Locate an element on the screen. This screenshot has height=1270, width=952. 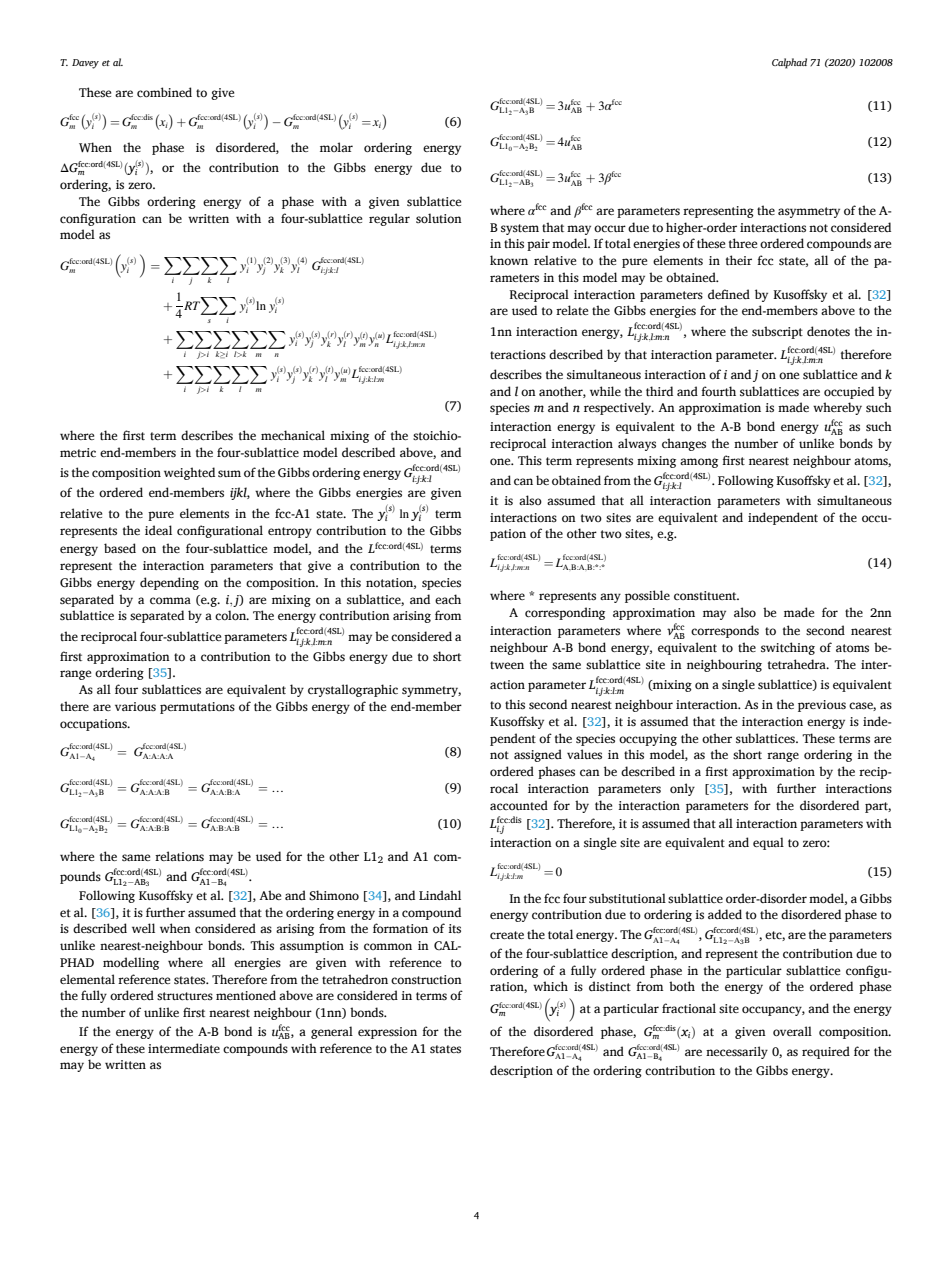
constituent is located at coordinates (706, 595).
